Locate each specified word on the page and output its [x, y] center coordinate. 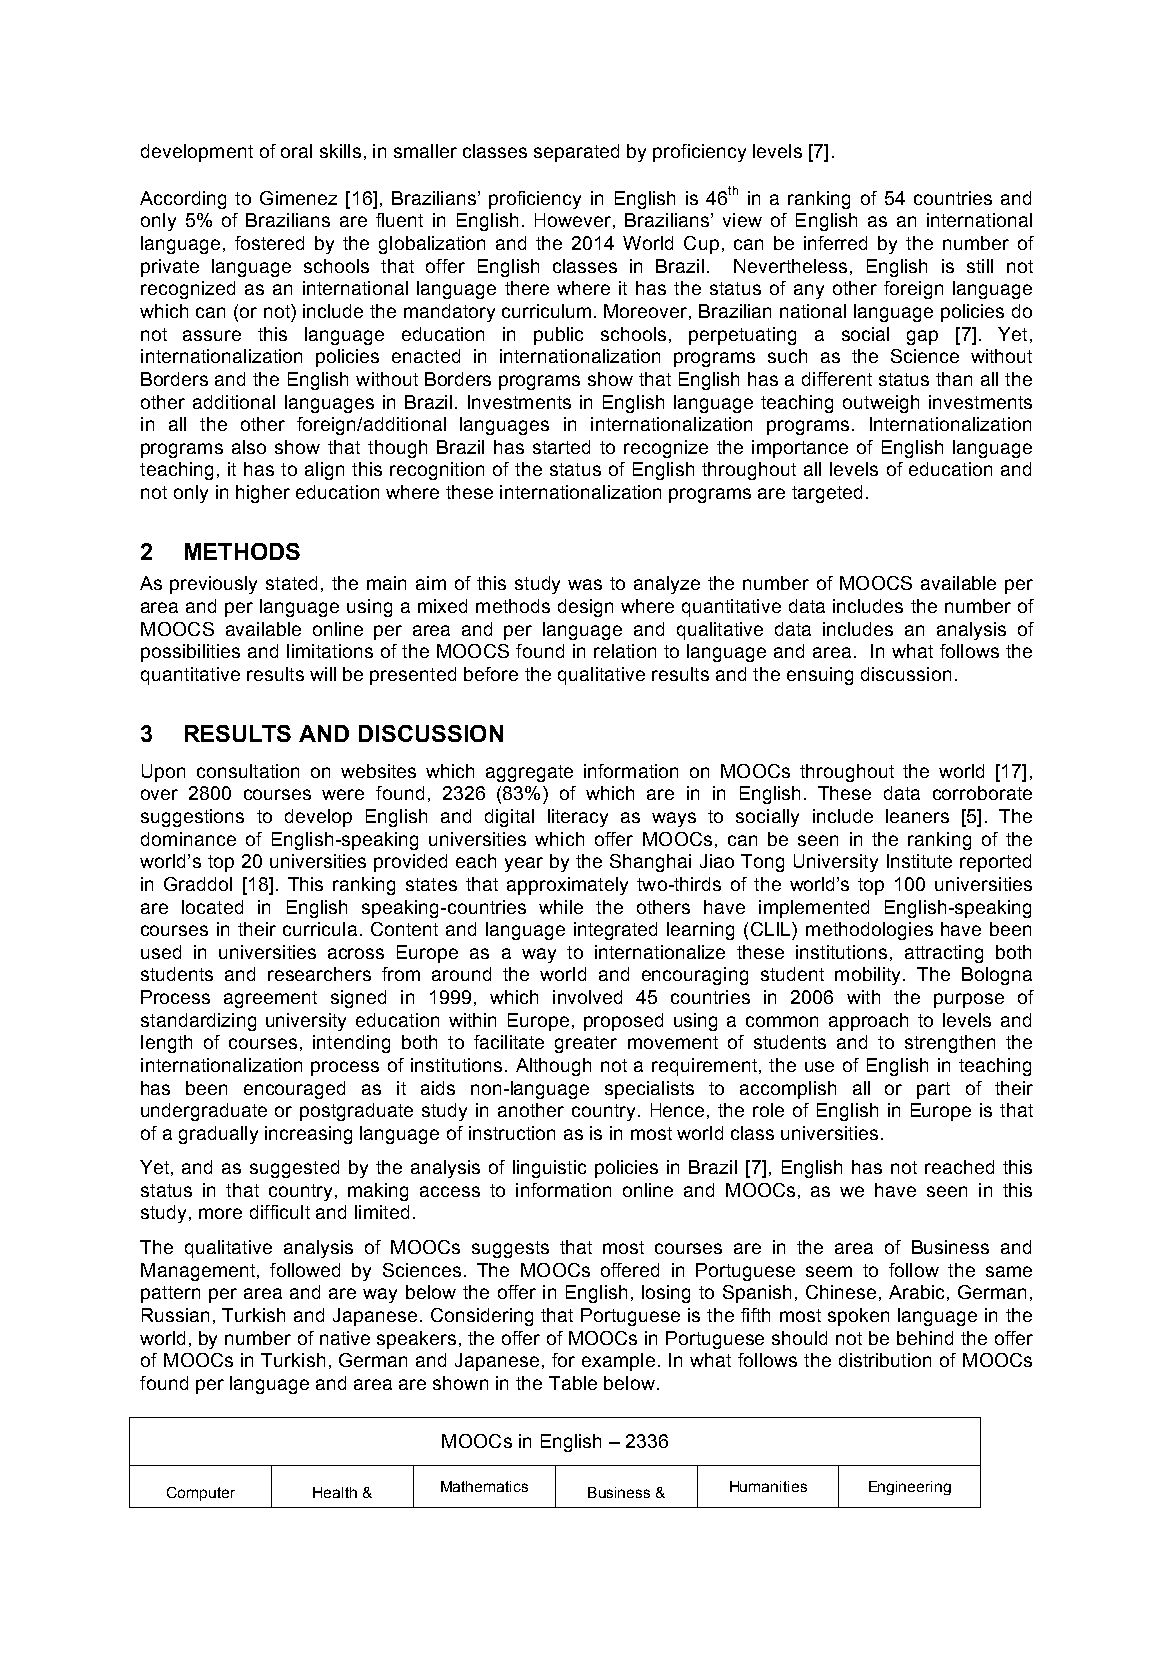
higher [263, 494]
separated [576, 153]
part [933, 1090]
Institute [919, 861]
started [561, 447]
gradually [218, 1135]
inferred [835, 243]
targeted [827, 494]
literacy [578, 818]
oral [296, 151]
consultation [248, 771]
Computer [201, 1494]
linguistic [549, 1169]
